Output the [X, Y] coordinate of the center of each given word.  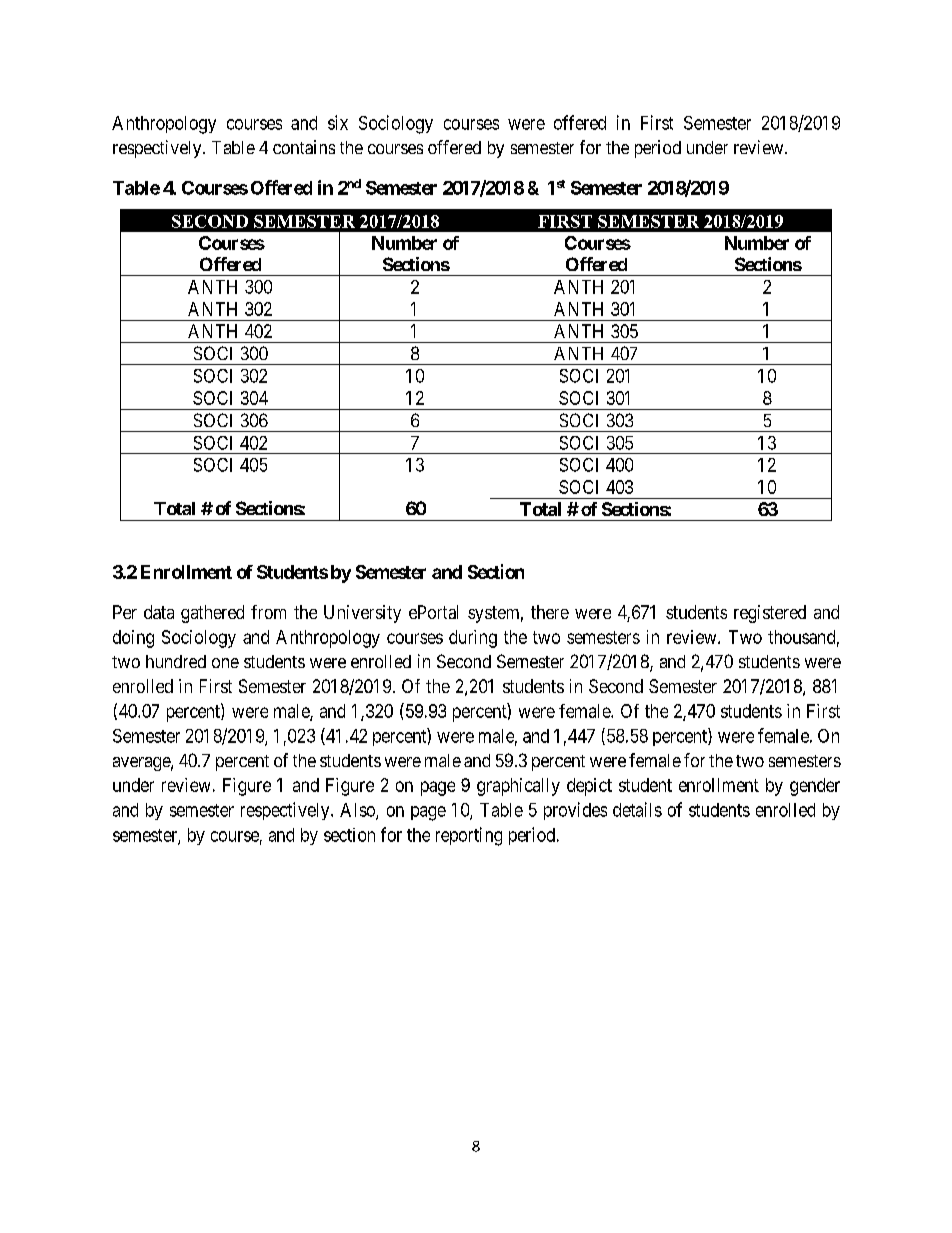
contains [304, 147]
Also [358, 811]
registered [770, 614]
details [637, 809]
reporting [469, 836]
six [338, 122]
